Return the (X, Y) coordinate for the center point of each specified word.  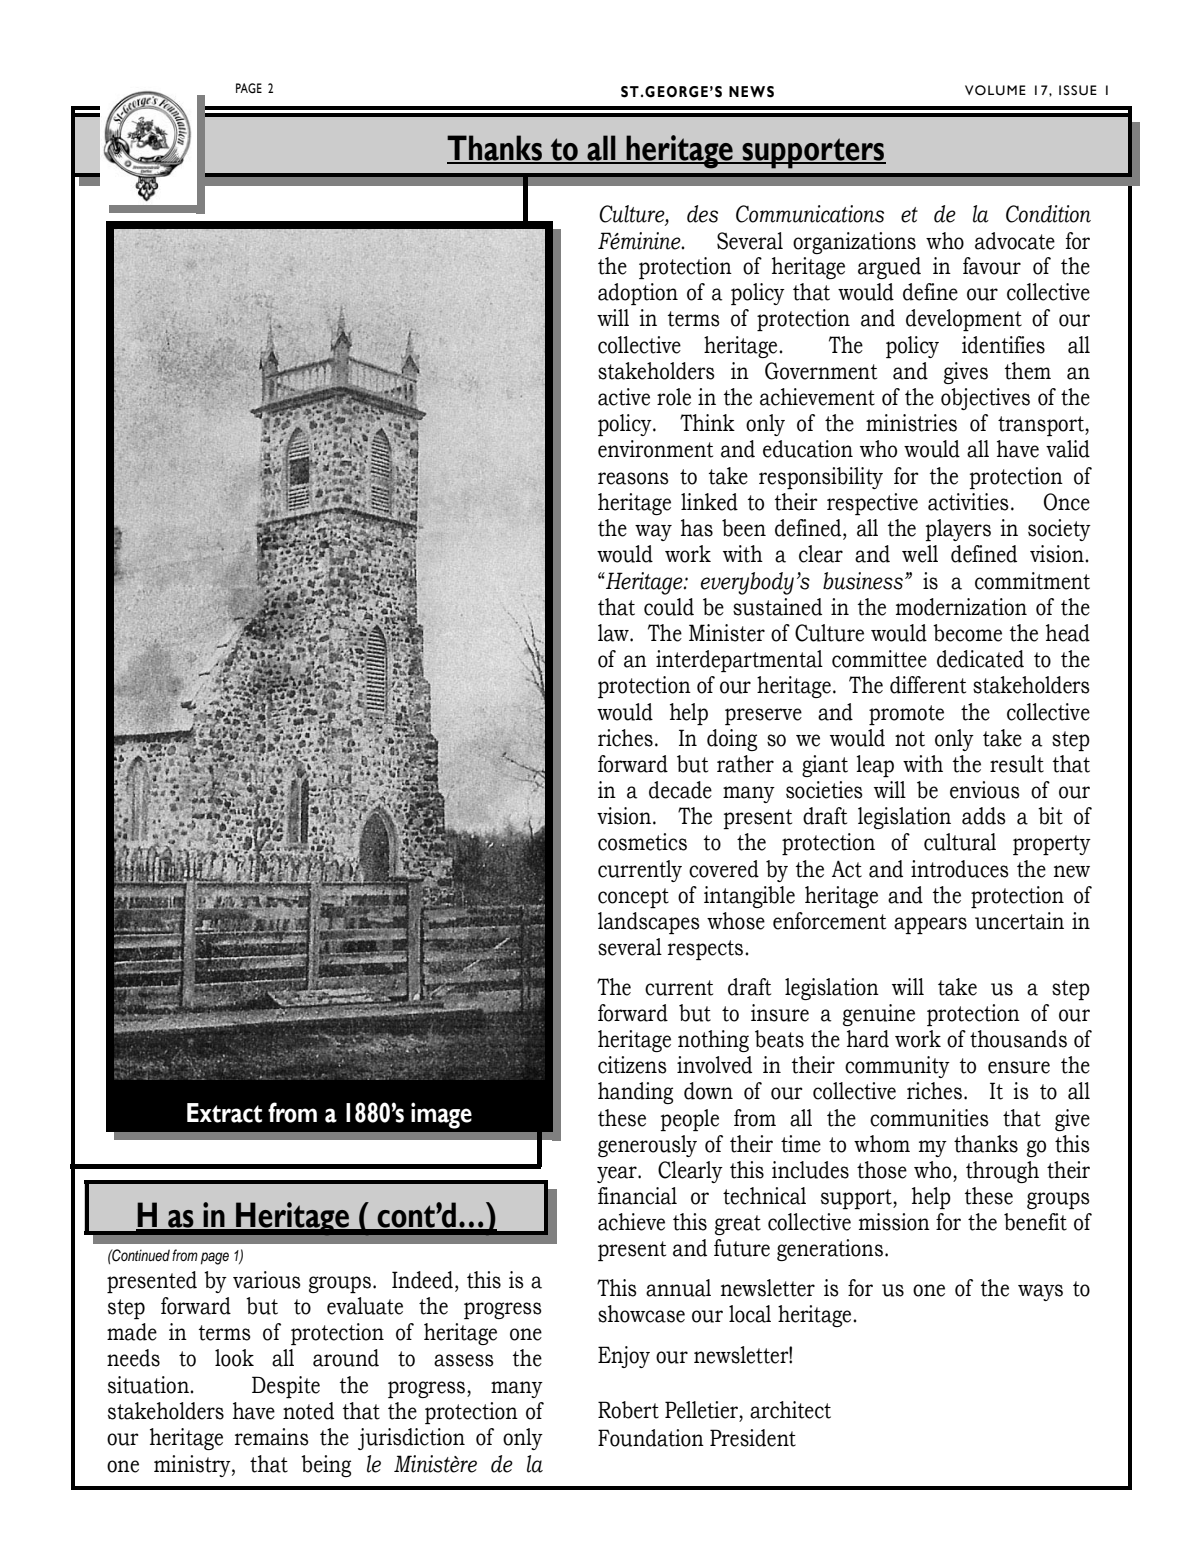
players (958, 530)
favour (992, 266)
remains (271, 1437)
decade (680, 790)
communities (929, 1118)
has (697, 528)
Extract (224, 1113)
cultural (960, 842)
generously (647, 1146)
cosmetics (642, 842)
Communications (810, 214)
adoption (638, 294)
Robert (628, 1410)
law (614, 633)
